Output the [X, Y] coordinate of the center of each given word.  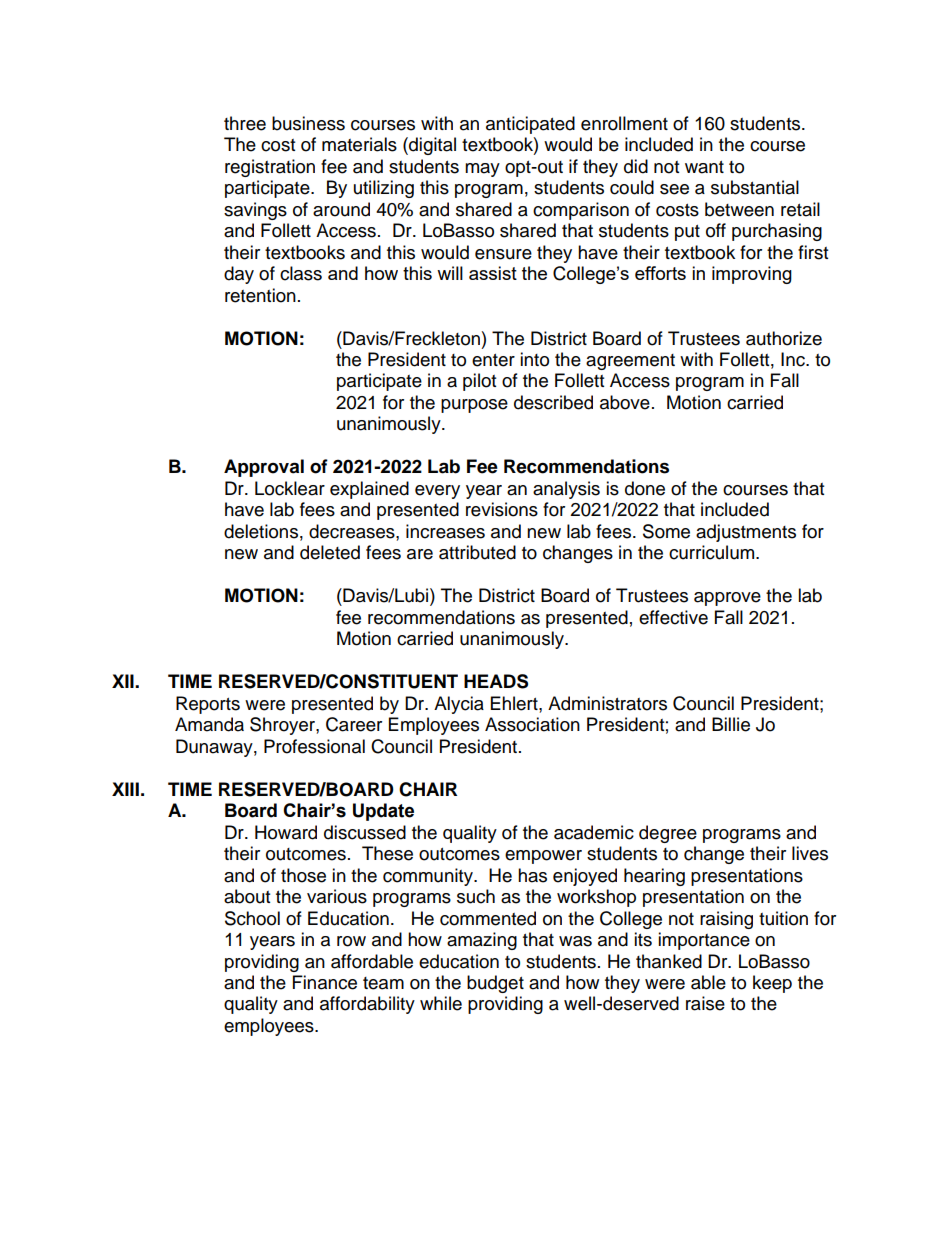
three [245, 123]
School [252, 918]
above [625, 402]
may [482, 170]
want [704, 167]
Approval [264, 468]
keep [772, 984]
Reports [208, 705]
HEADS [496, 681]
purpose [474, 406]
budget [495, 984]
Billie [731, 724]
